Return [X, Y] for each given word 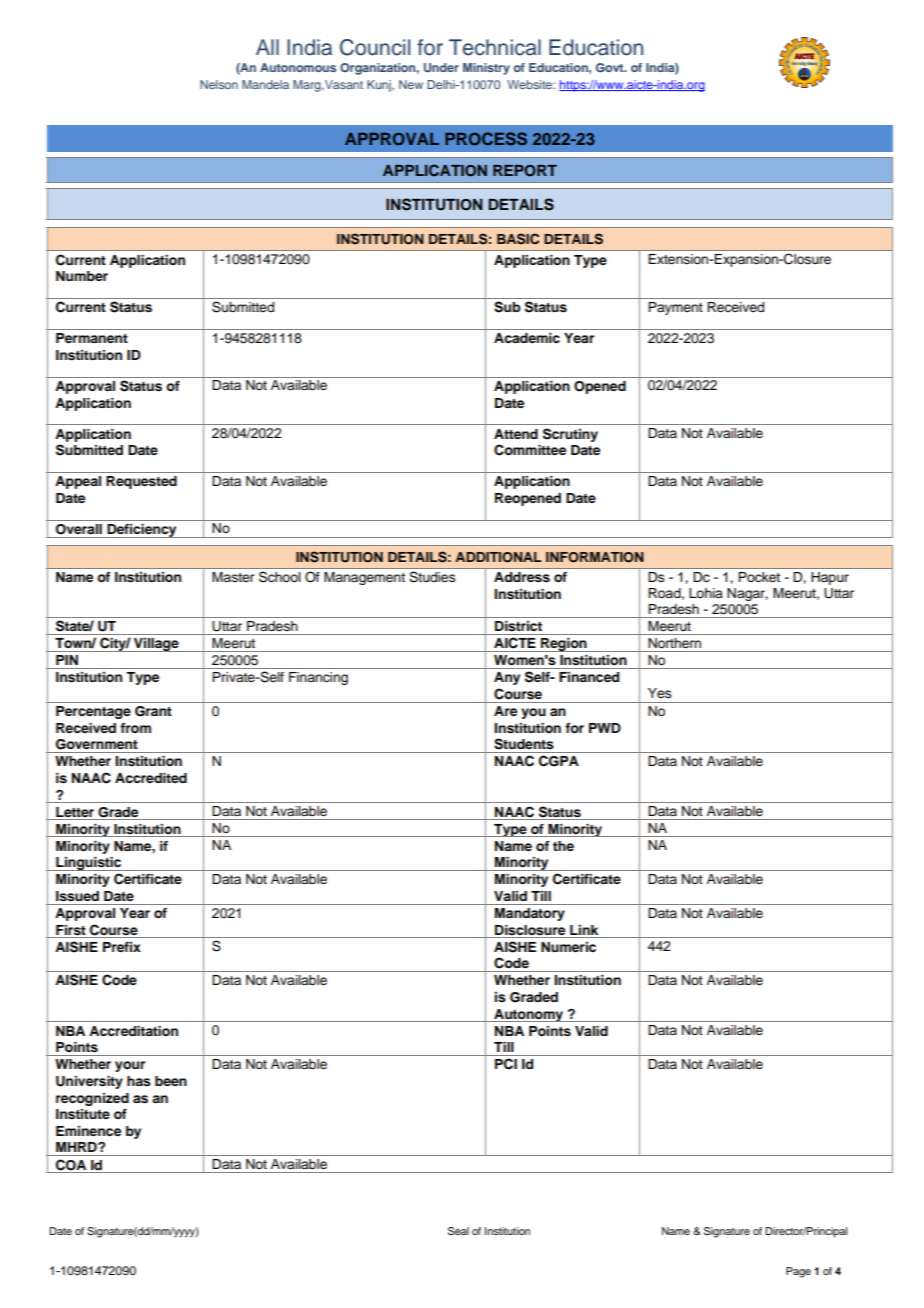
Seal [458, 1231]
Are [505, 711]
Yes [660, 693]
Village [156, 645]
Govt [611, 67]
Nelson [219, 84]
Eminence [88, 1131]
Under [441, 67]
